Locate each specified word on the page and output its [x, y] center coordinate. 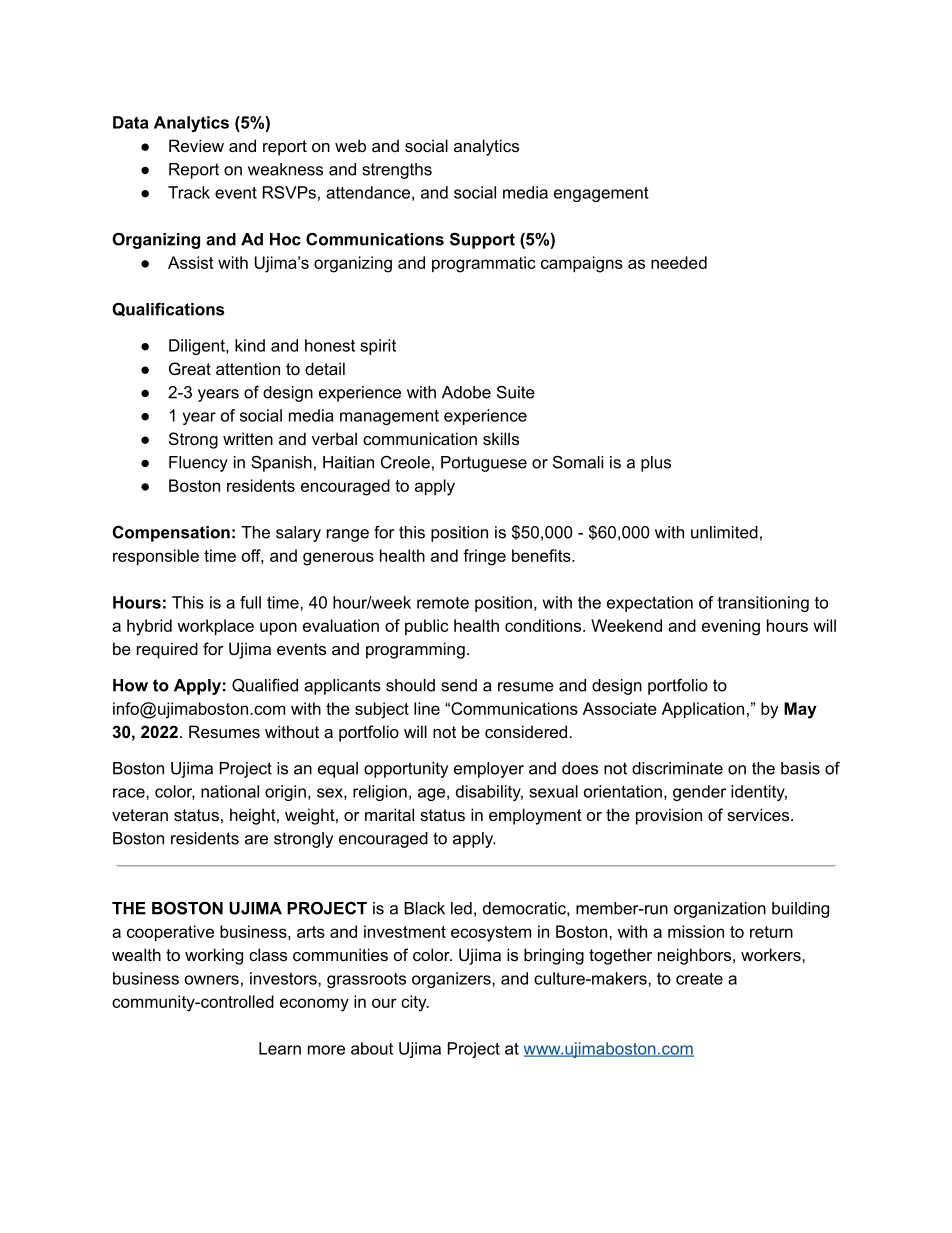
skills [501, 438]
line [427, 708]
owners [212, 980]
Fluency [198, 464]
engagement [601, 194]
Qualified [265, 685]
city [415, 1003]
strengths [397, 171]
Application [703, 710]
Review [196, 145]
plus [656, 464]
